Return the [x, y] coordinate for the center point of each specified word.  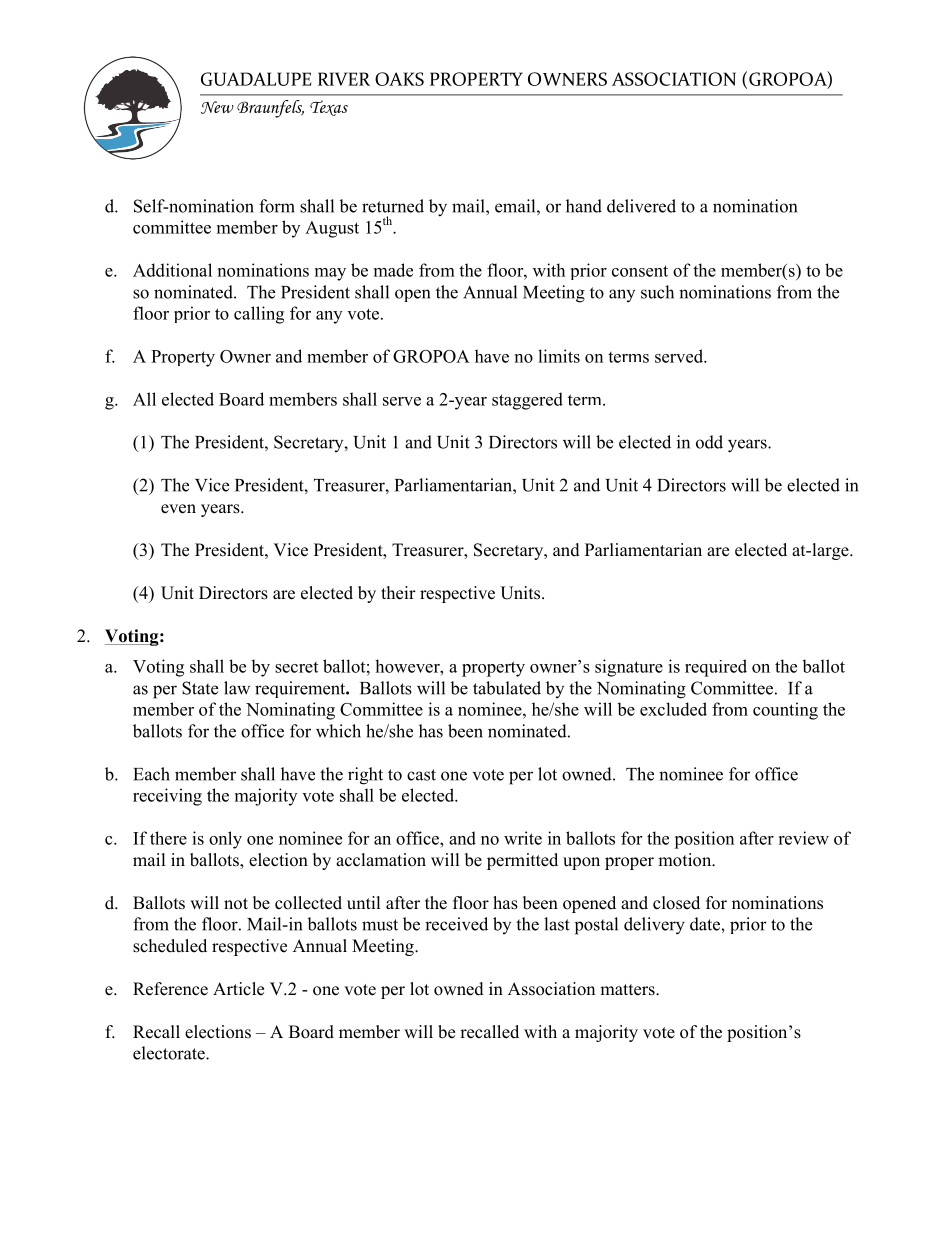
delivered [641, 206]
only [225, 840]
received [456, 924]
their [398, 593]
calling [259, 315]
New [217, 107]
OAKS [399, 79]
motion [686, 860]
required [716, 668]
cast [421, 775]
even [178, 509]
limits [559, 356]
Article [238, 989]
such [657, 292]
